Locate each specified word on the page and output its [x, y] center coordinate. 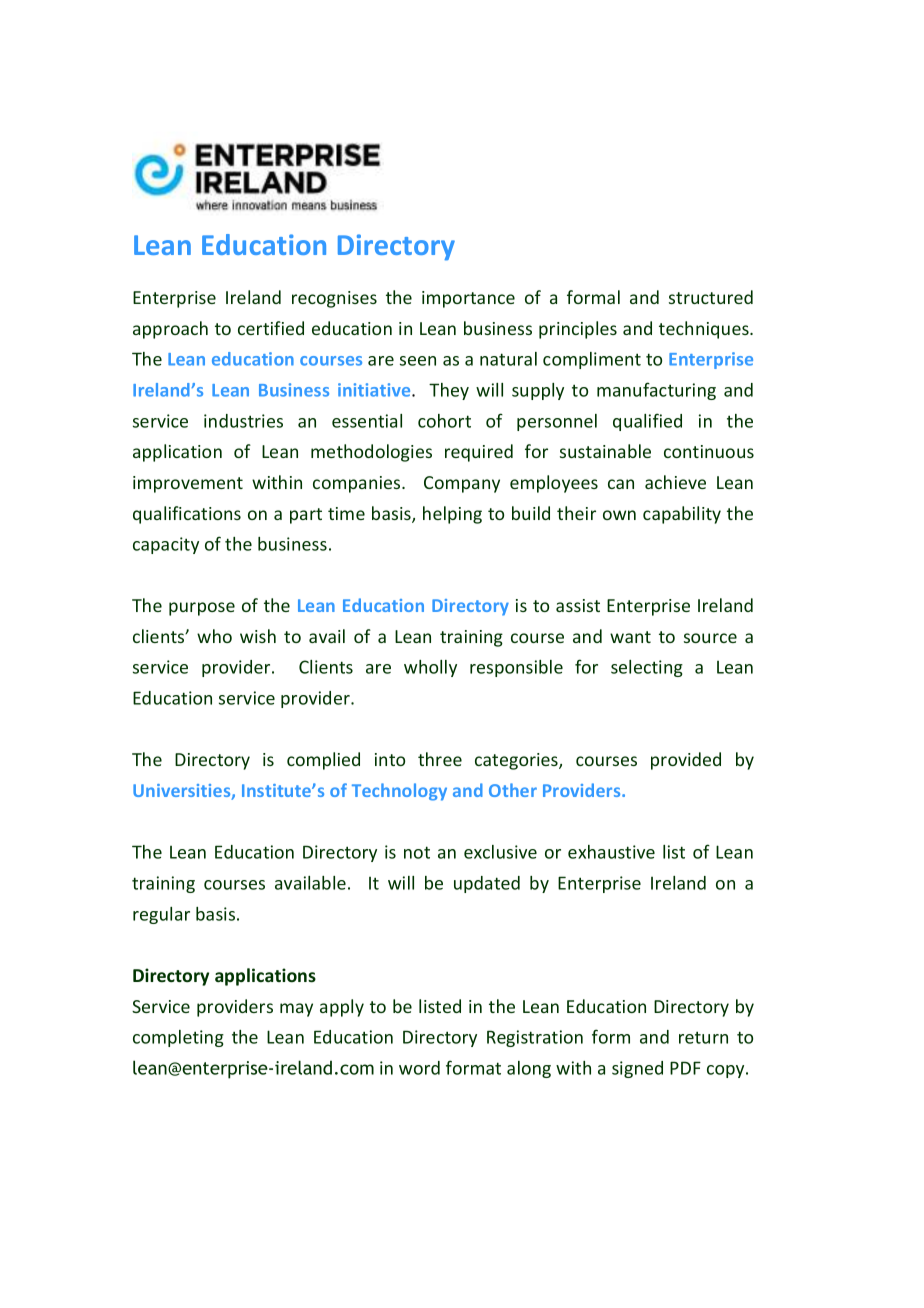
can [621, 484]
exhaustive [611, 852]
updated [487, 884]
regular [161, 915]
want [630, 637]
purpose [202, 609]
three [440, 759]
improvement [188, 484]
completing [178, 1038]
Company [462, 484]
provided [686, 761]
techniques [705, 330]
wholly [430, 668]
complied [323, 761]
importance [468, 299]
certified [271, 328]
